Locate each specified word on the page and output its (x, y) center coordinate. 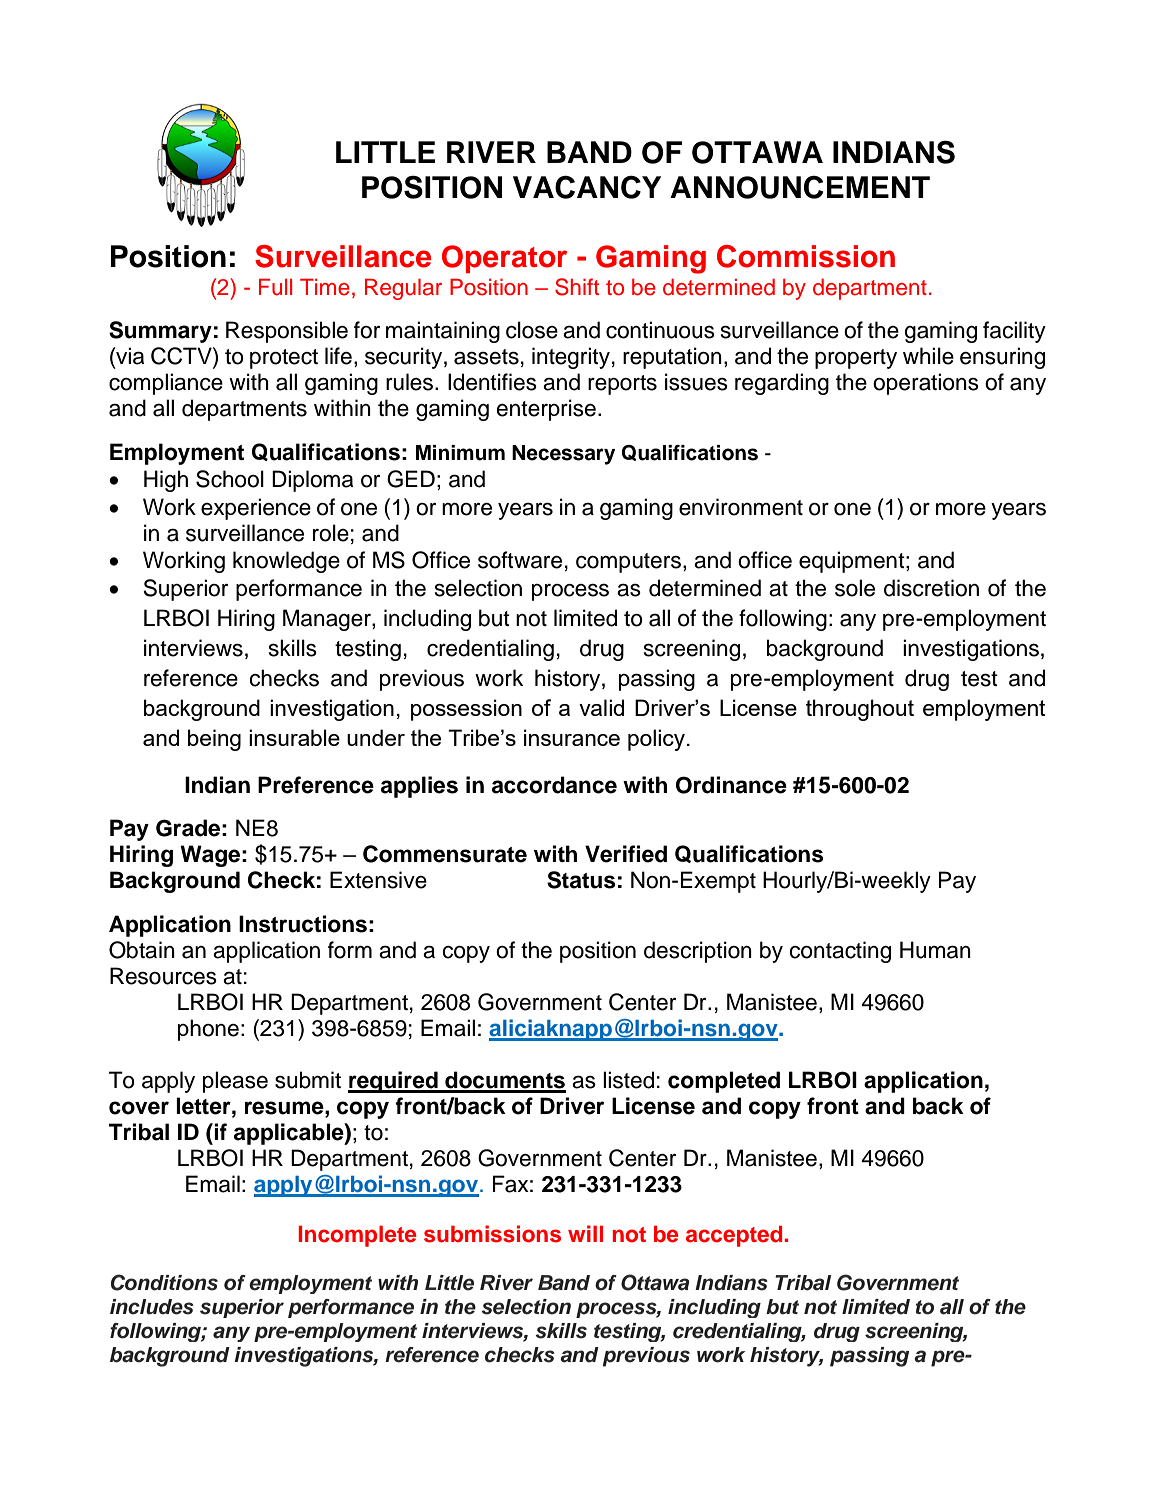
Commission (806, 256)
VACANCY (587, 187)
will (585, 1233)
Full (275, 287)
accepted (735, 1236)
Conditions (164, 1282)
